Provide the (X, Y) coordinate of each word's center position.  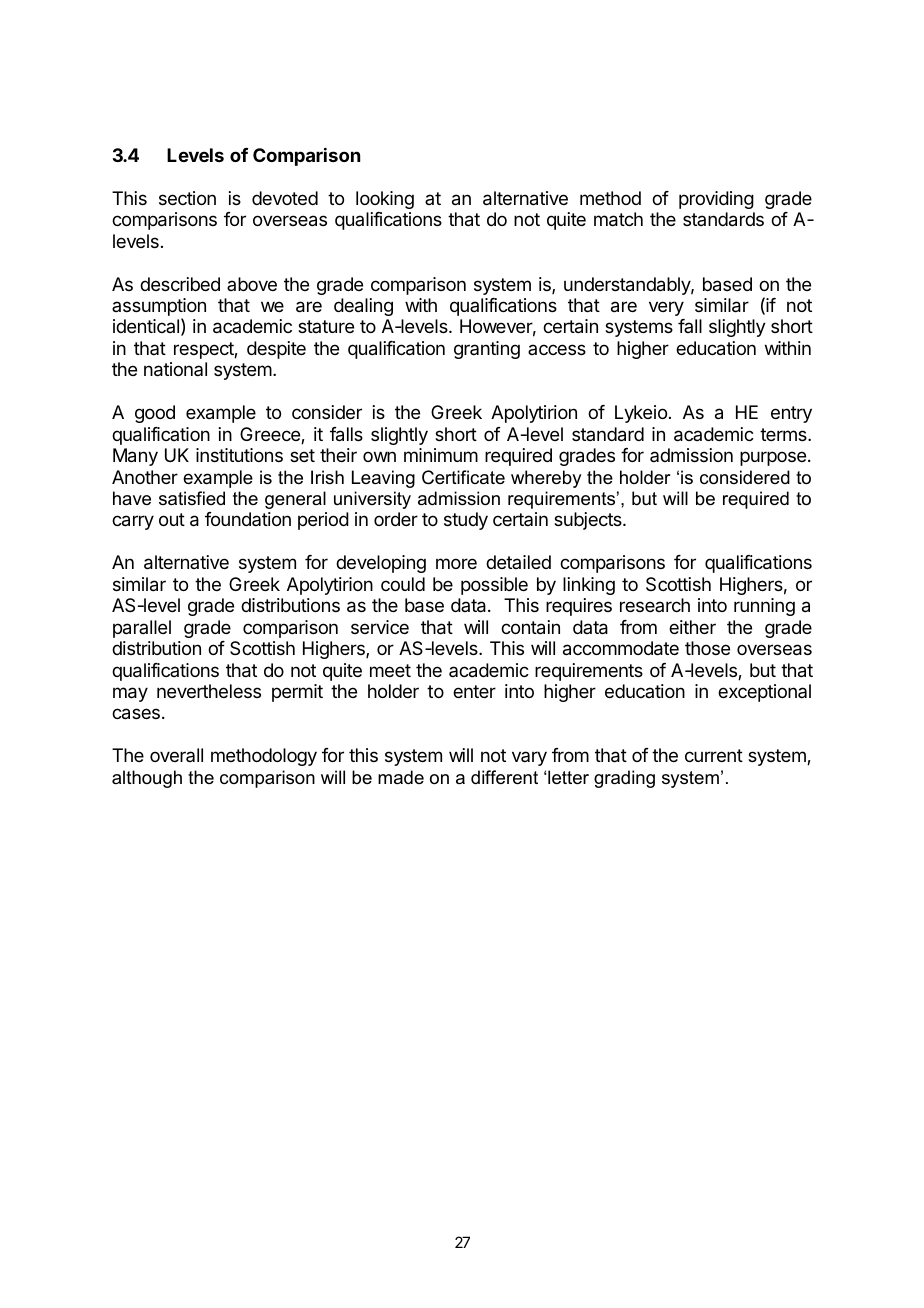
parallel (142, 629)
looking (385, 200)
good (155, 414)
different (504, 777)
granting (487, 350)
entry (791, 414)
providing (716, 200)
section (187, 198)
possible (494, 586)
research (655, 605)
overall (176, 755)
